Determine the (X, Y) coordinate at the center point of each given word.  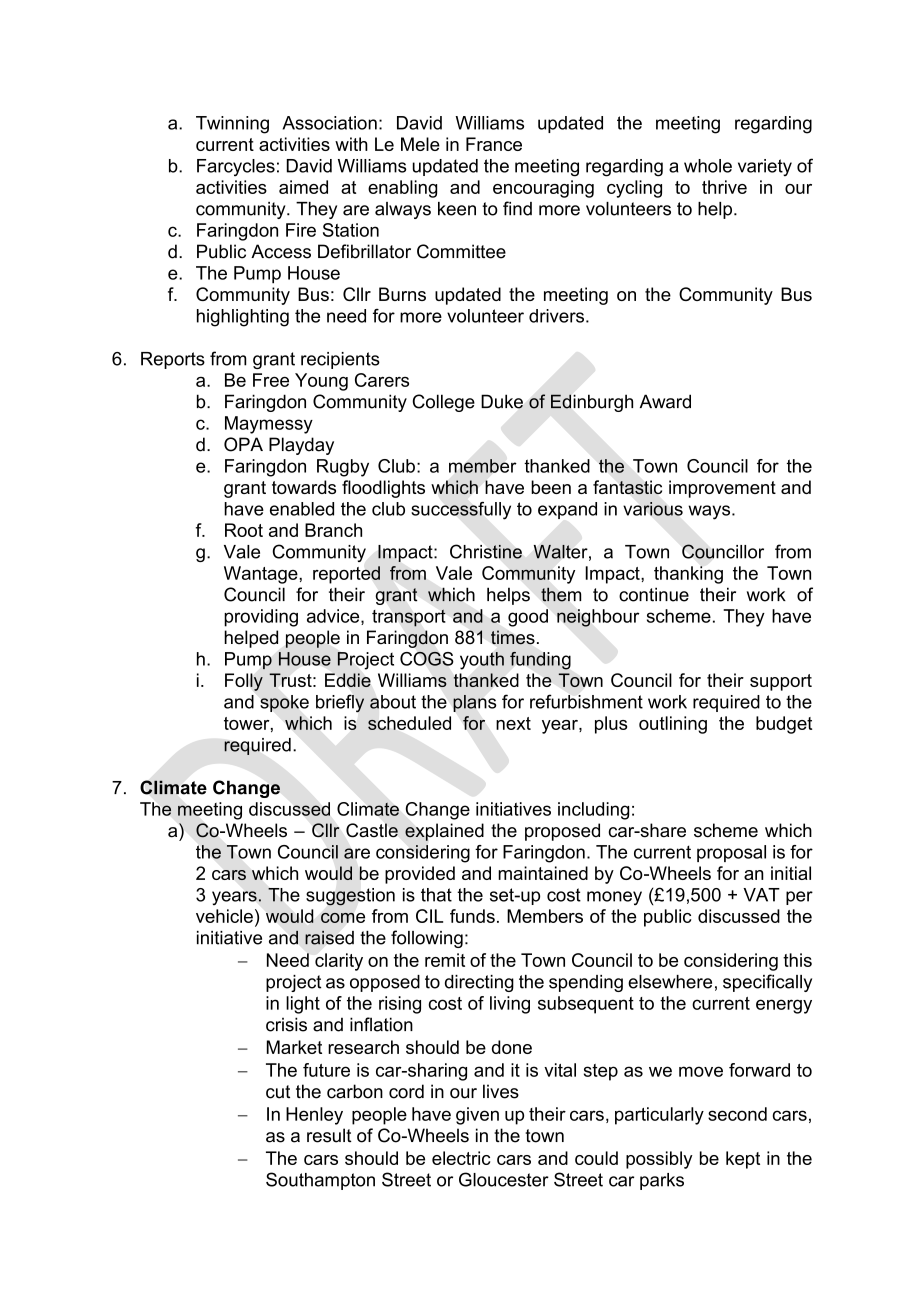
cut (278, 1092)
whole (708, 166)
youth (482, 661)
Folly (244, 682)
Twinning (232, 125)
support (781, 682)
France (494, 144)
